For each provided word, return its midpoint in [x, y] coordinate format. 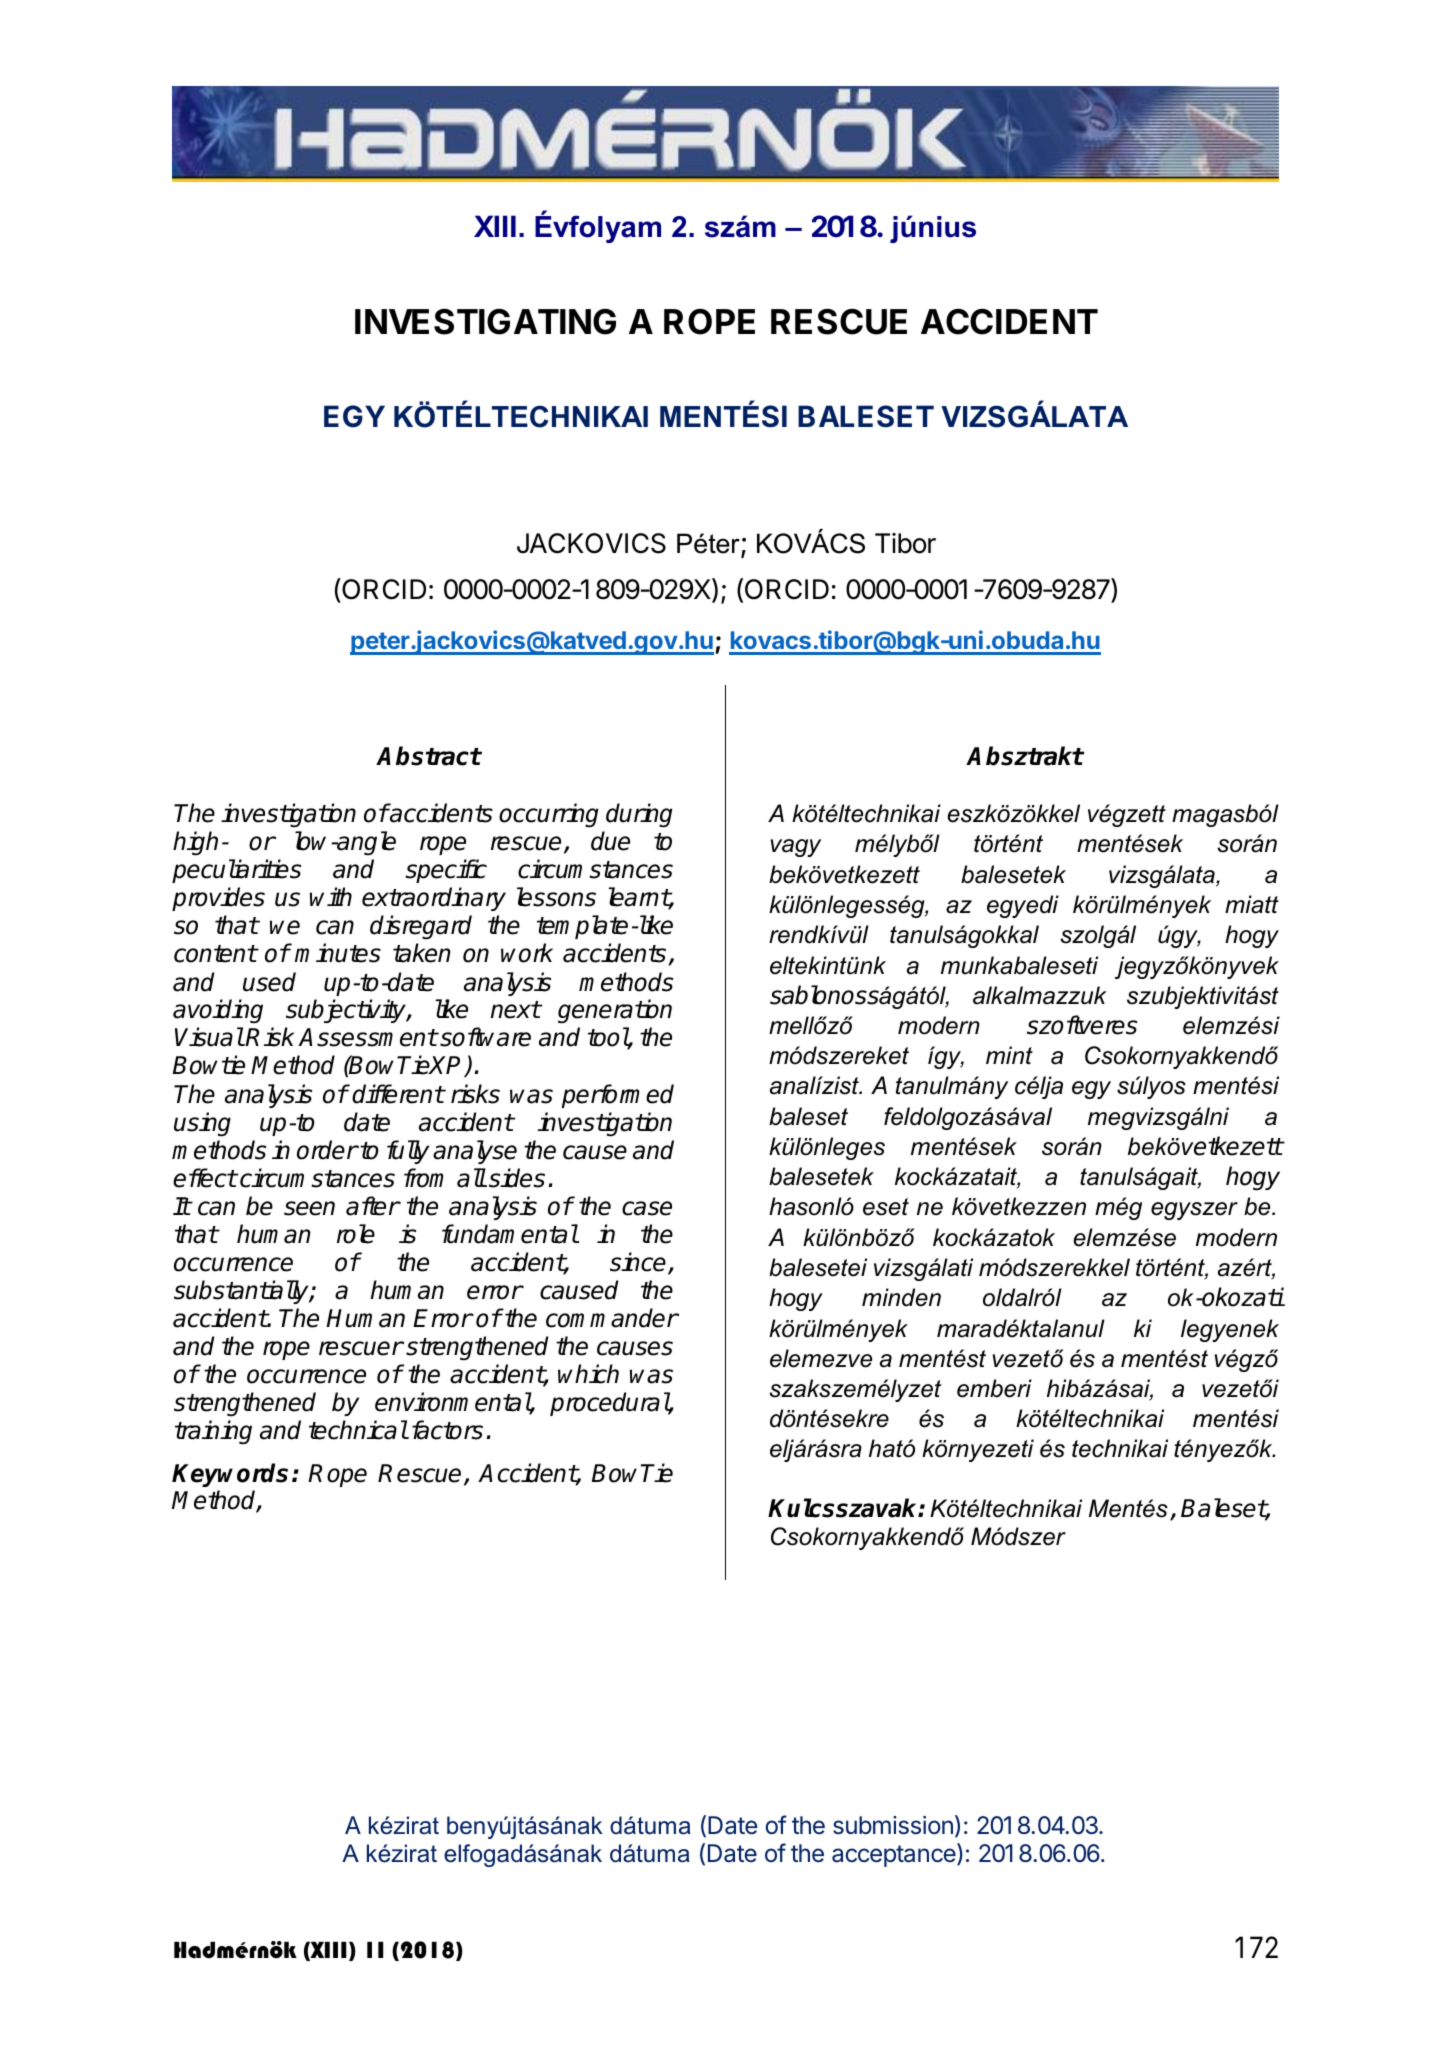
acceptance [895, 1855]
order [327, 1150]
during [639, 815]
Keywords [230, 1475]
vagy [796, 848]
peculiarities [236, 871]
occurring [548, 815]
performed [618, 1096]
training [213, 1432]
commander [612, 1318]
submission [893, 1825]
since [639, 1263]
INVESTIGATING [485, 321]
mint [1009, 1055]
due [610, 841]
